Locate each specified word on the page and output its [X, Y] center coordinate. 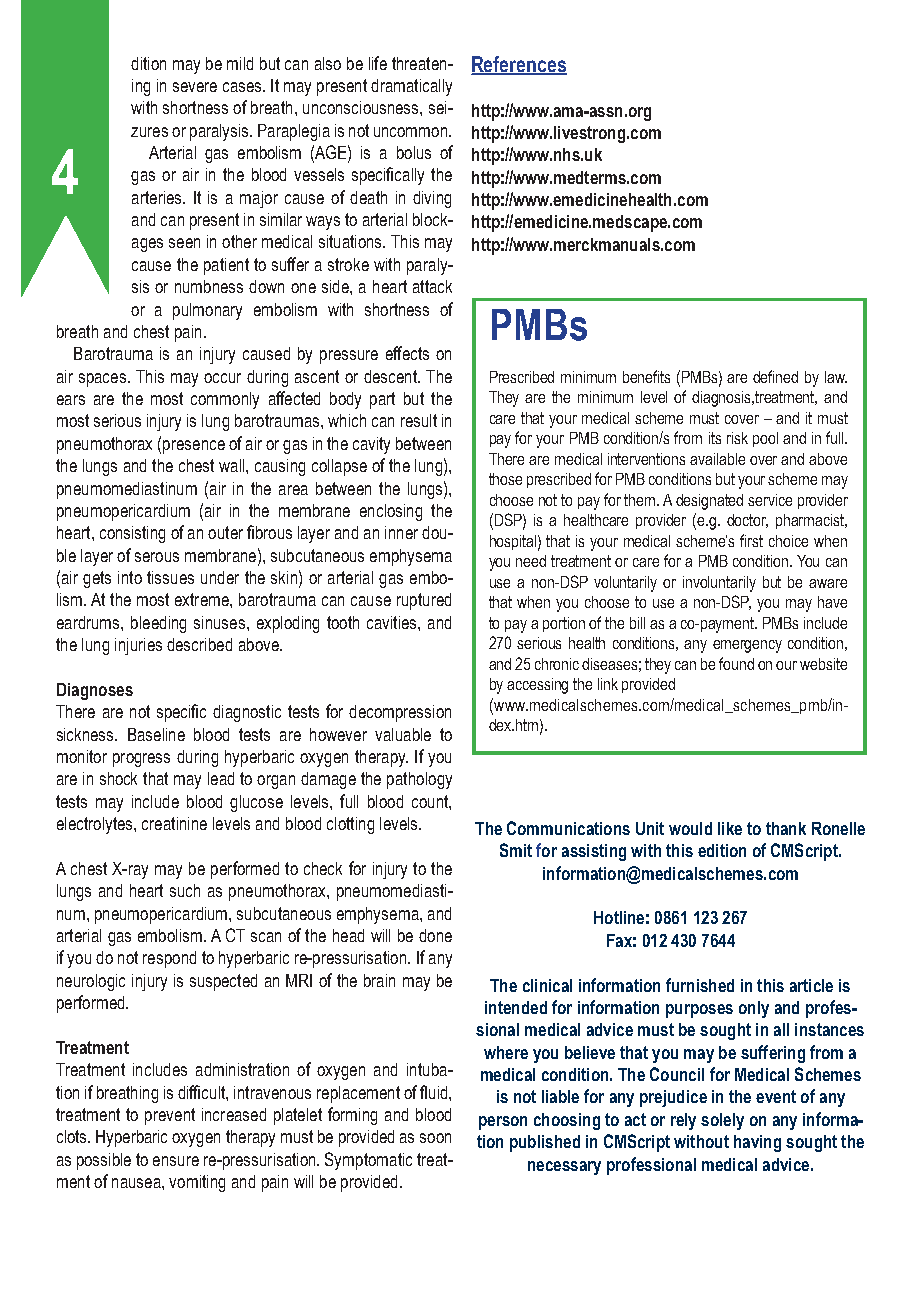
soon [435, 1138]
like [730, 828]
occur [222, 378]
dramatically [411, 87]
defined [775, 376]
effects [407, 353]
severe [195, 87]
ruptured [424, 601]
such [185, 890]
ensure [176, 1161]
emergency [747, 646]
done [435, 935]
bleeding [158, 624]
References [519, 65]
